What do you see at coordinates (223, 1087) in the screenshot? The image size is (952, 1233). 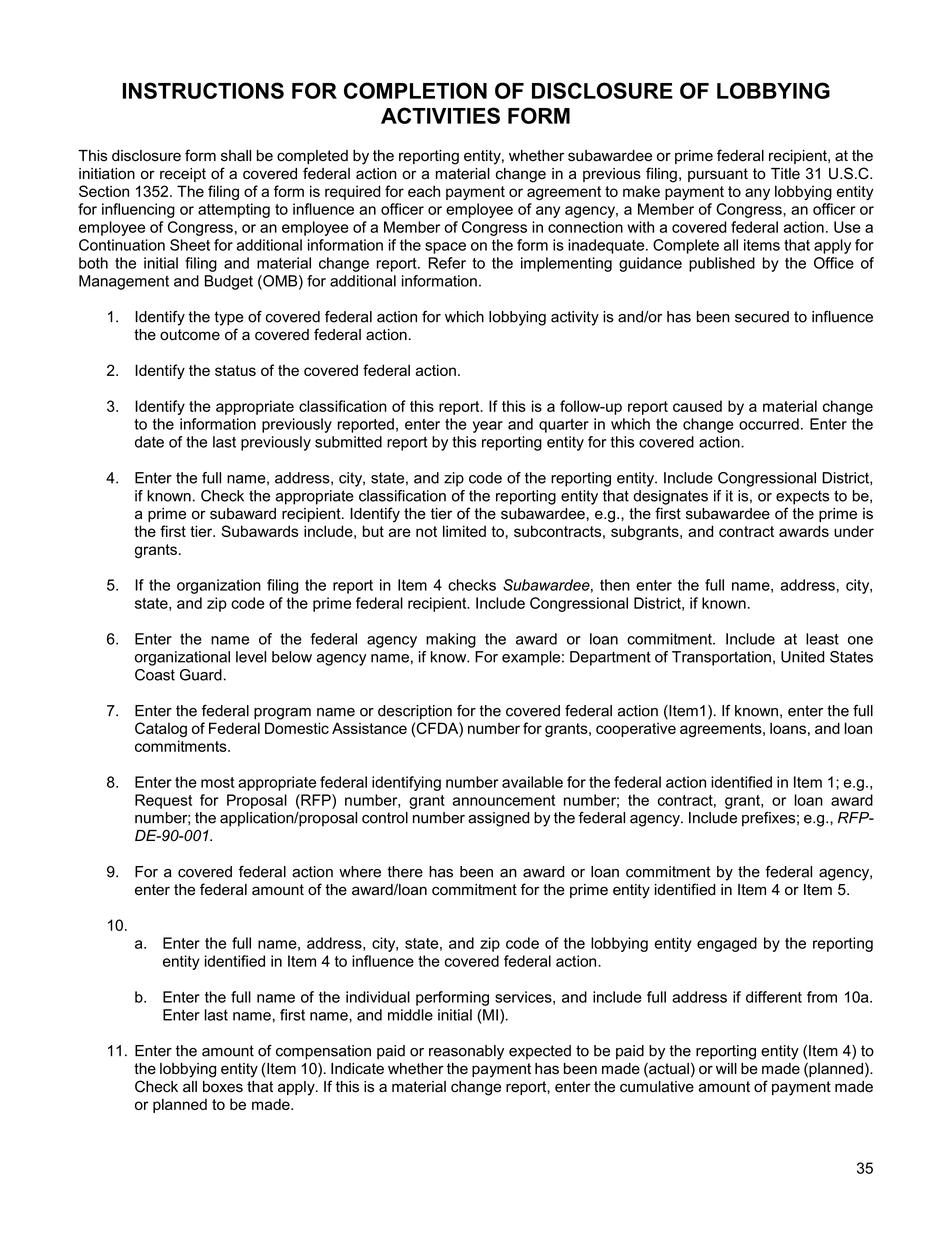 I see `boxes` at bounding box center [223, 1087].
